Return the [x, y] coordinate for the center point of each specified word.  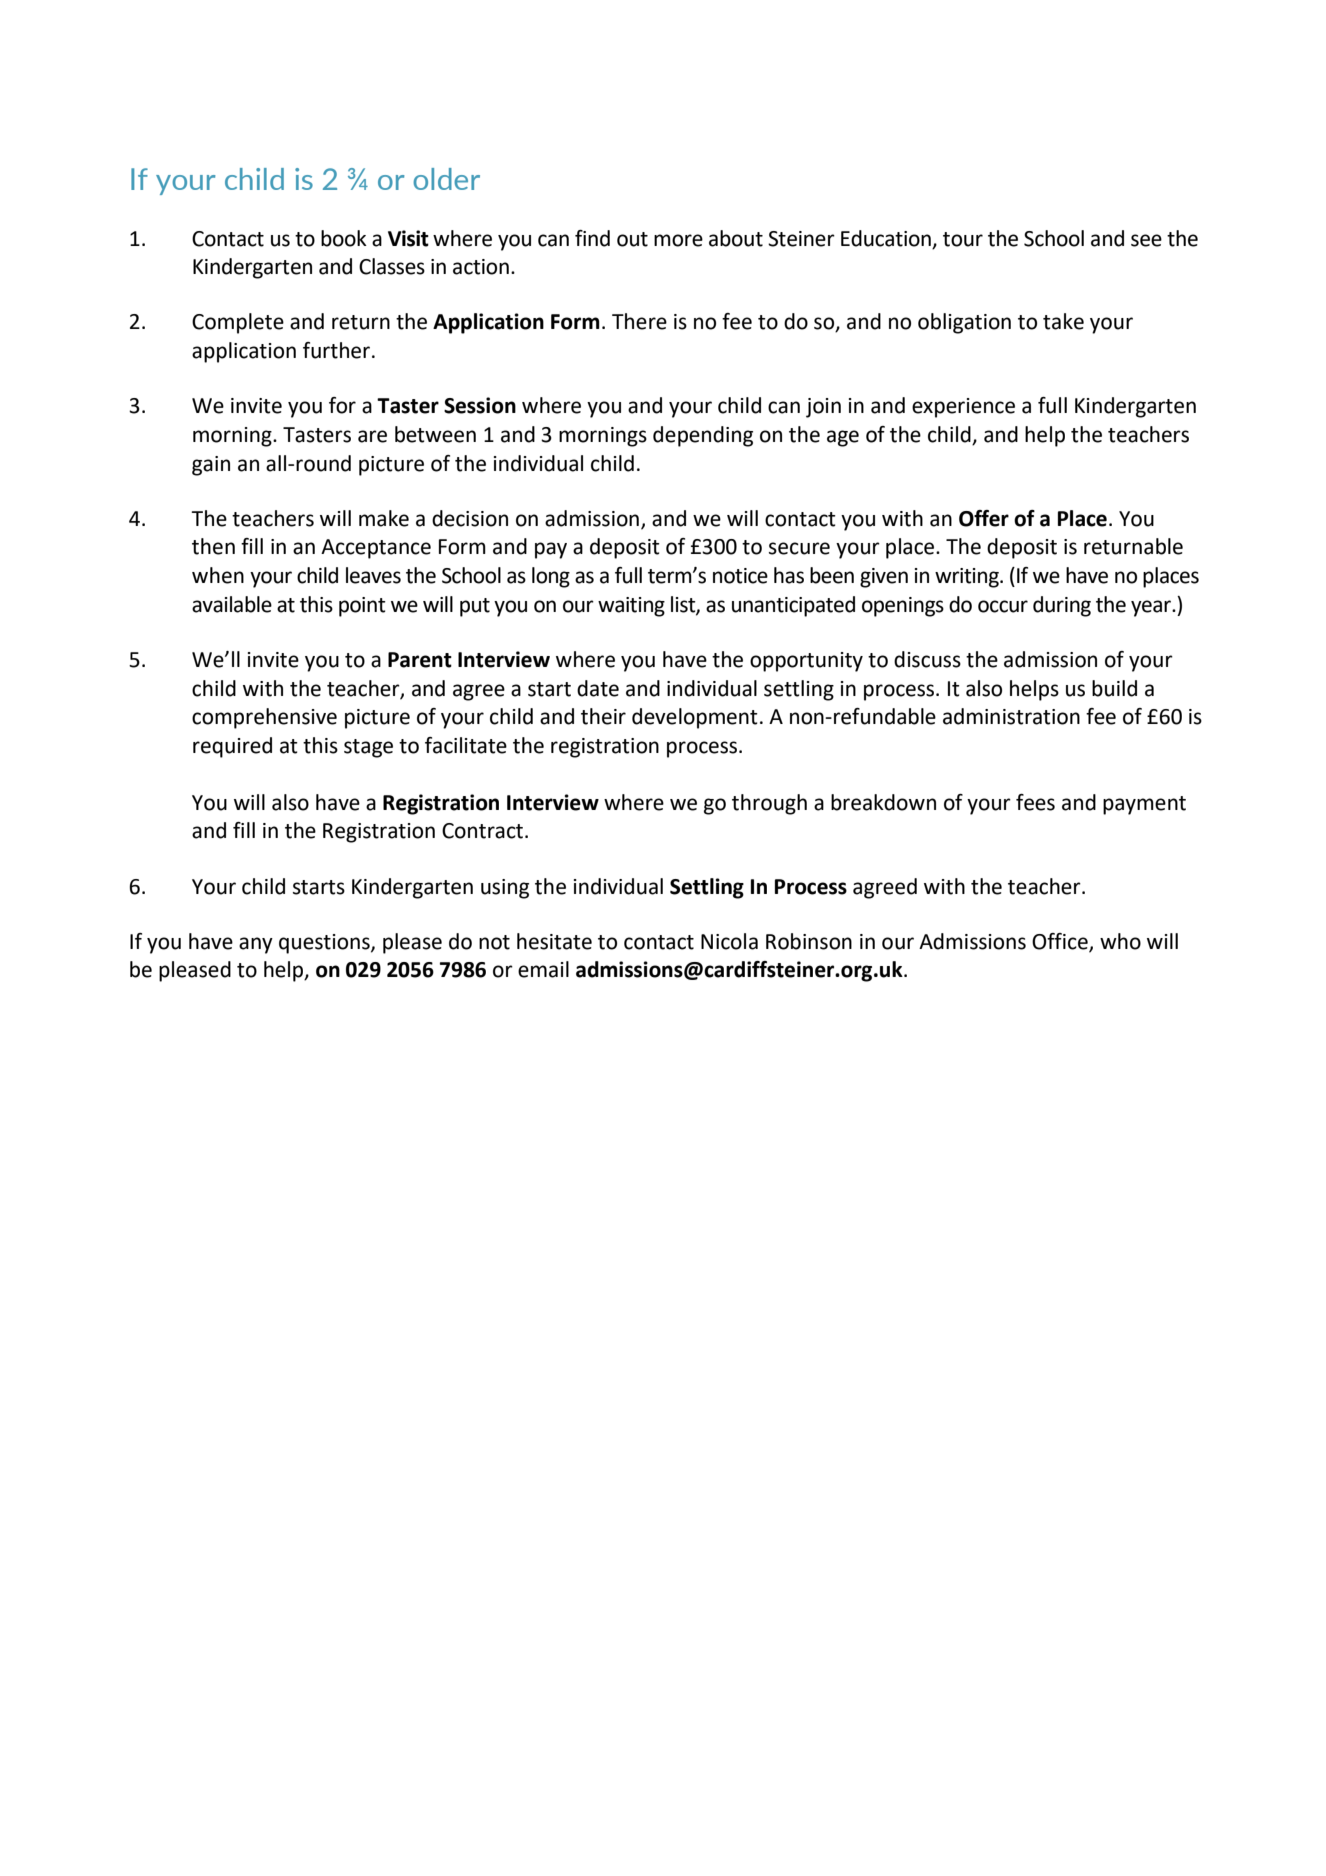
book [344, 238]
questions [325, 944]
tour [963, 239]
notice [740, 576]
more [678, 240]
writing [968, 578]
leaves [373, 575]
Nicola [729, 941]
